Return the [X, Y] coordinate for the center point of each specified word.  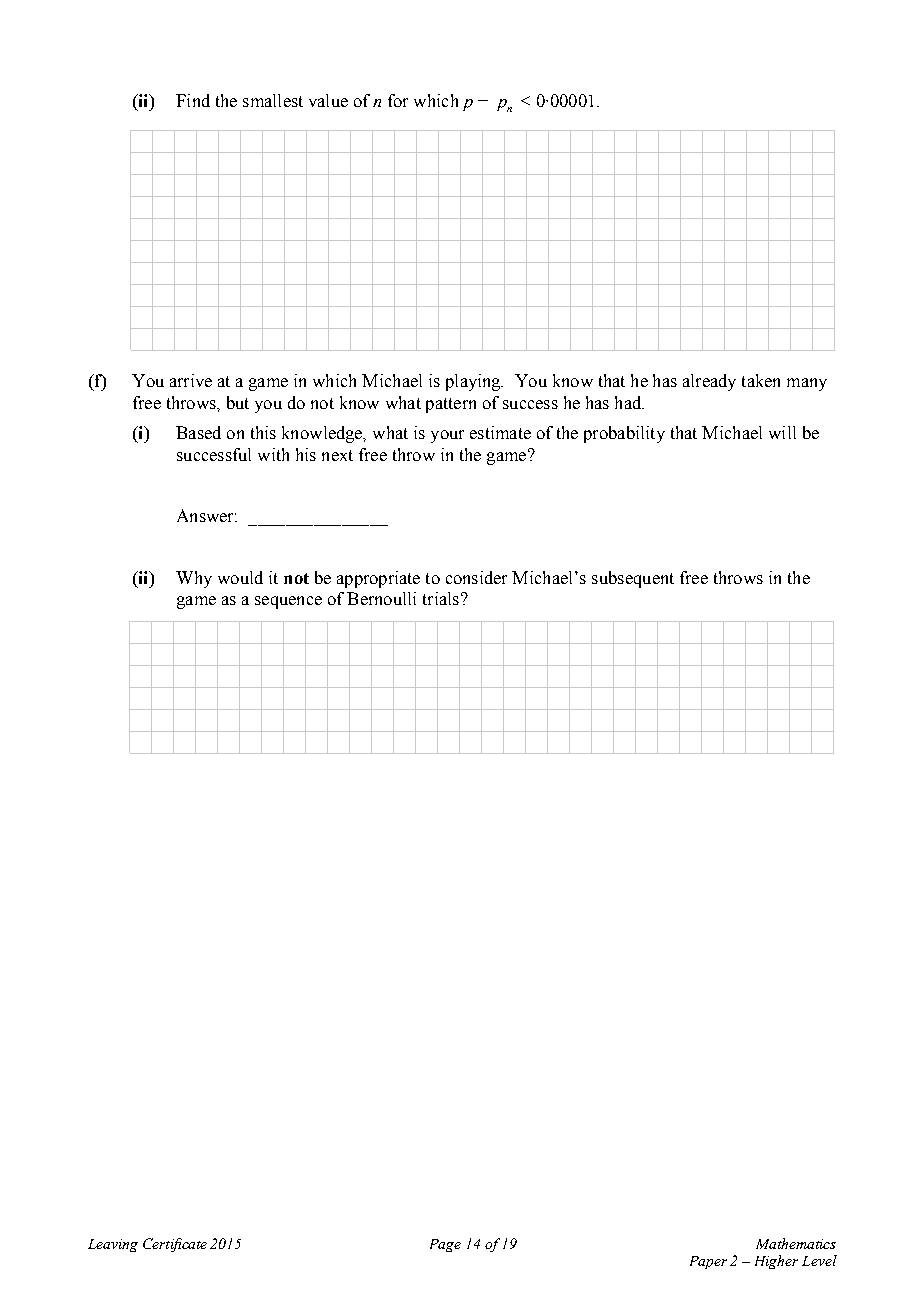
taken [761, 380]
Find [193, 100]
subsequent [633, 579]
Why [194, 579]
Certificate [175, 1245]
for [398, 100]
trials [441, 598]
